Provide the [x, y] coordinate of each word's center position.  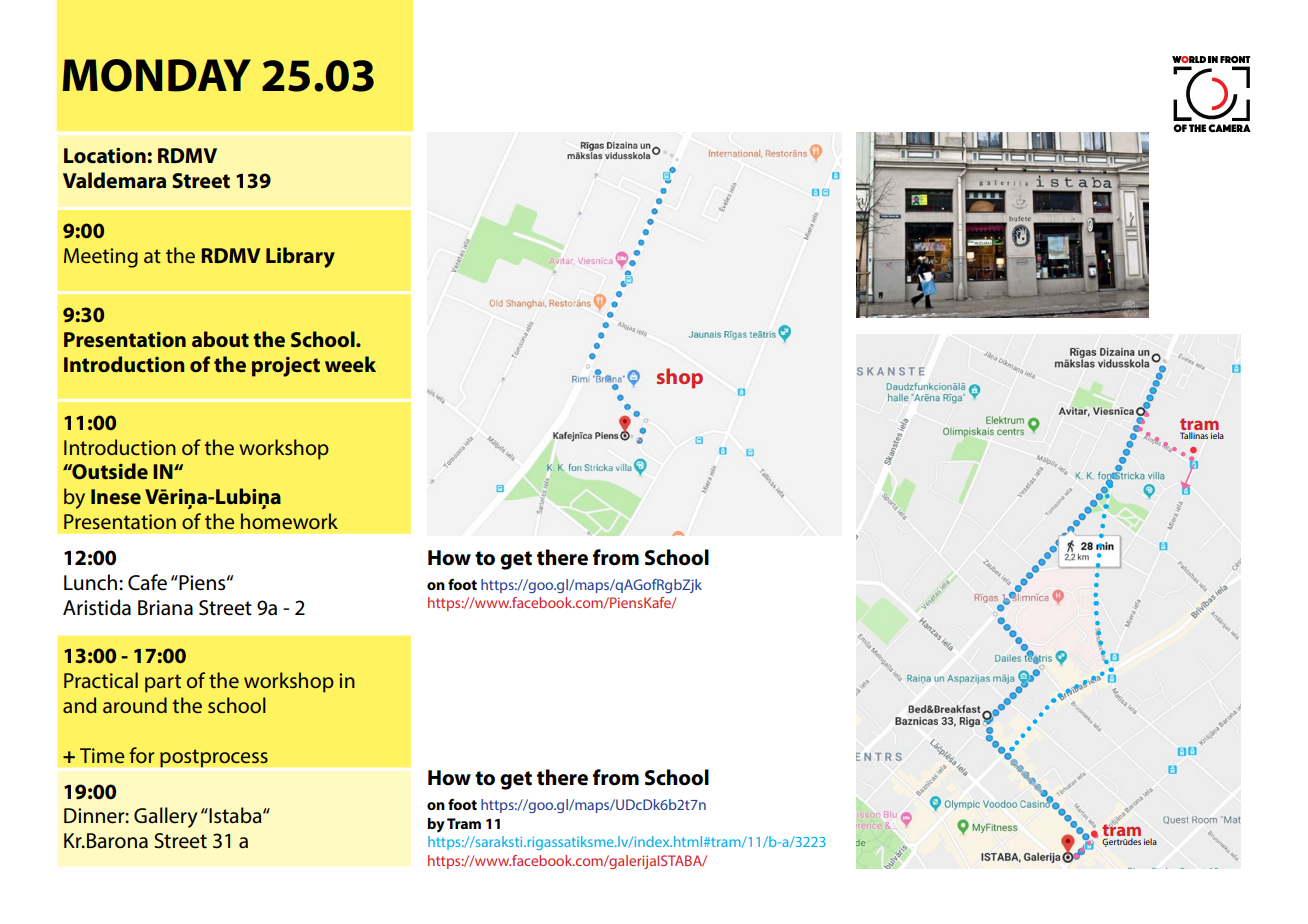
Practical [101, 680]
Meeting [101, 258]
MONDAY [157, 75]
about [220, 339]
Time [102, 755]
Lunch [92, 582]
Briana [165, 608]
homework [289, 521]
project [286, 367]
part [163, 683]
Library [300, 257]
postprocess [214, 758]
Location [106, 156]
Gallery [166, 817]
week [350, 364]
